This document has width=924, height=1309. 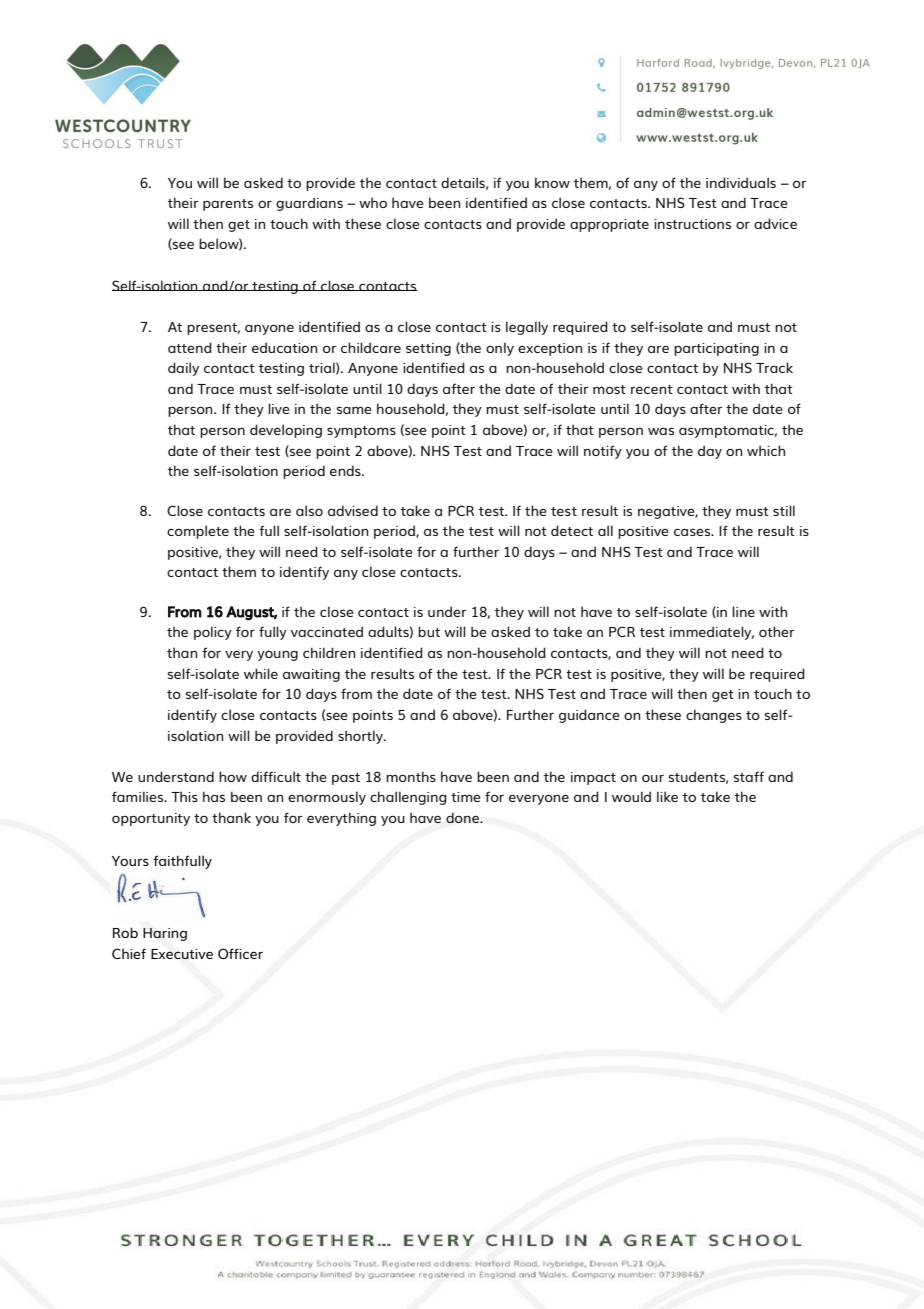 What do you see at coordinates (228, 205) in the document?
I see `parents` at bounding box center [228, 205].
